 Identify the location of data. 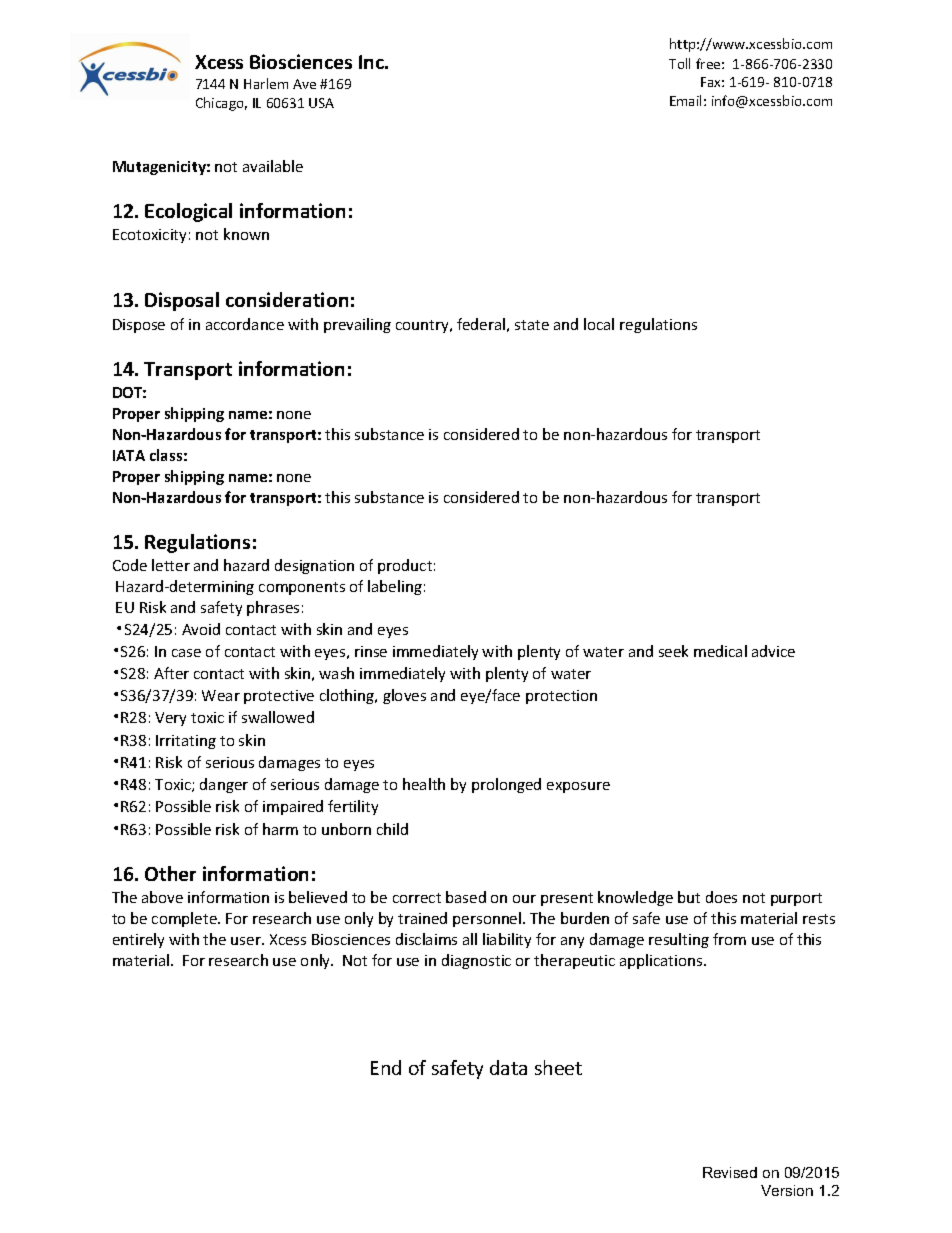
(508, 1067).
